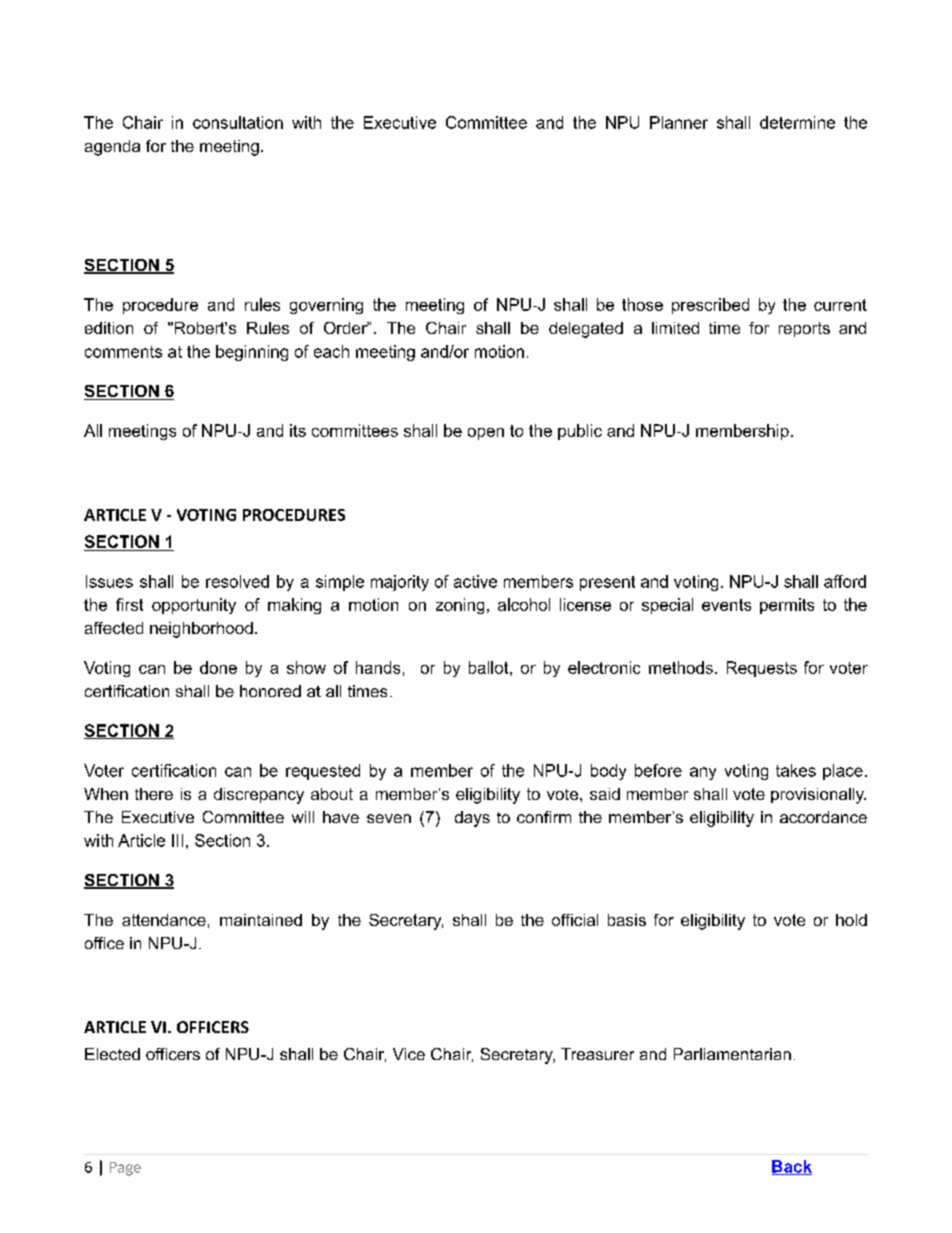 This page has width=952, height=1233. Describe the element at coordinates (804, 329) in the page. I see `reports` at that location.
